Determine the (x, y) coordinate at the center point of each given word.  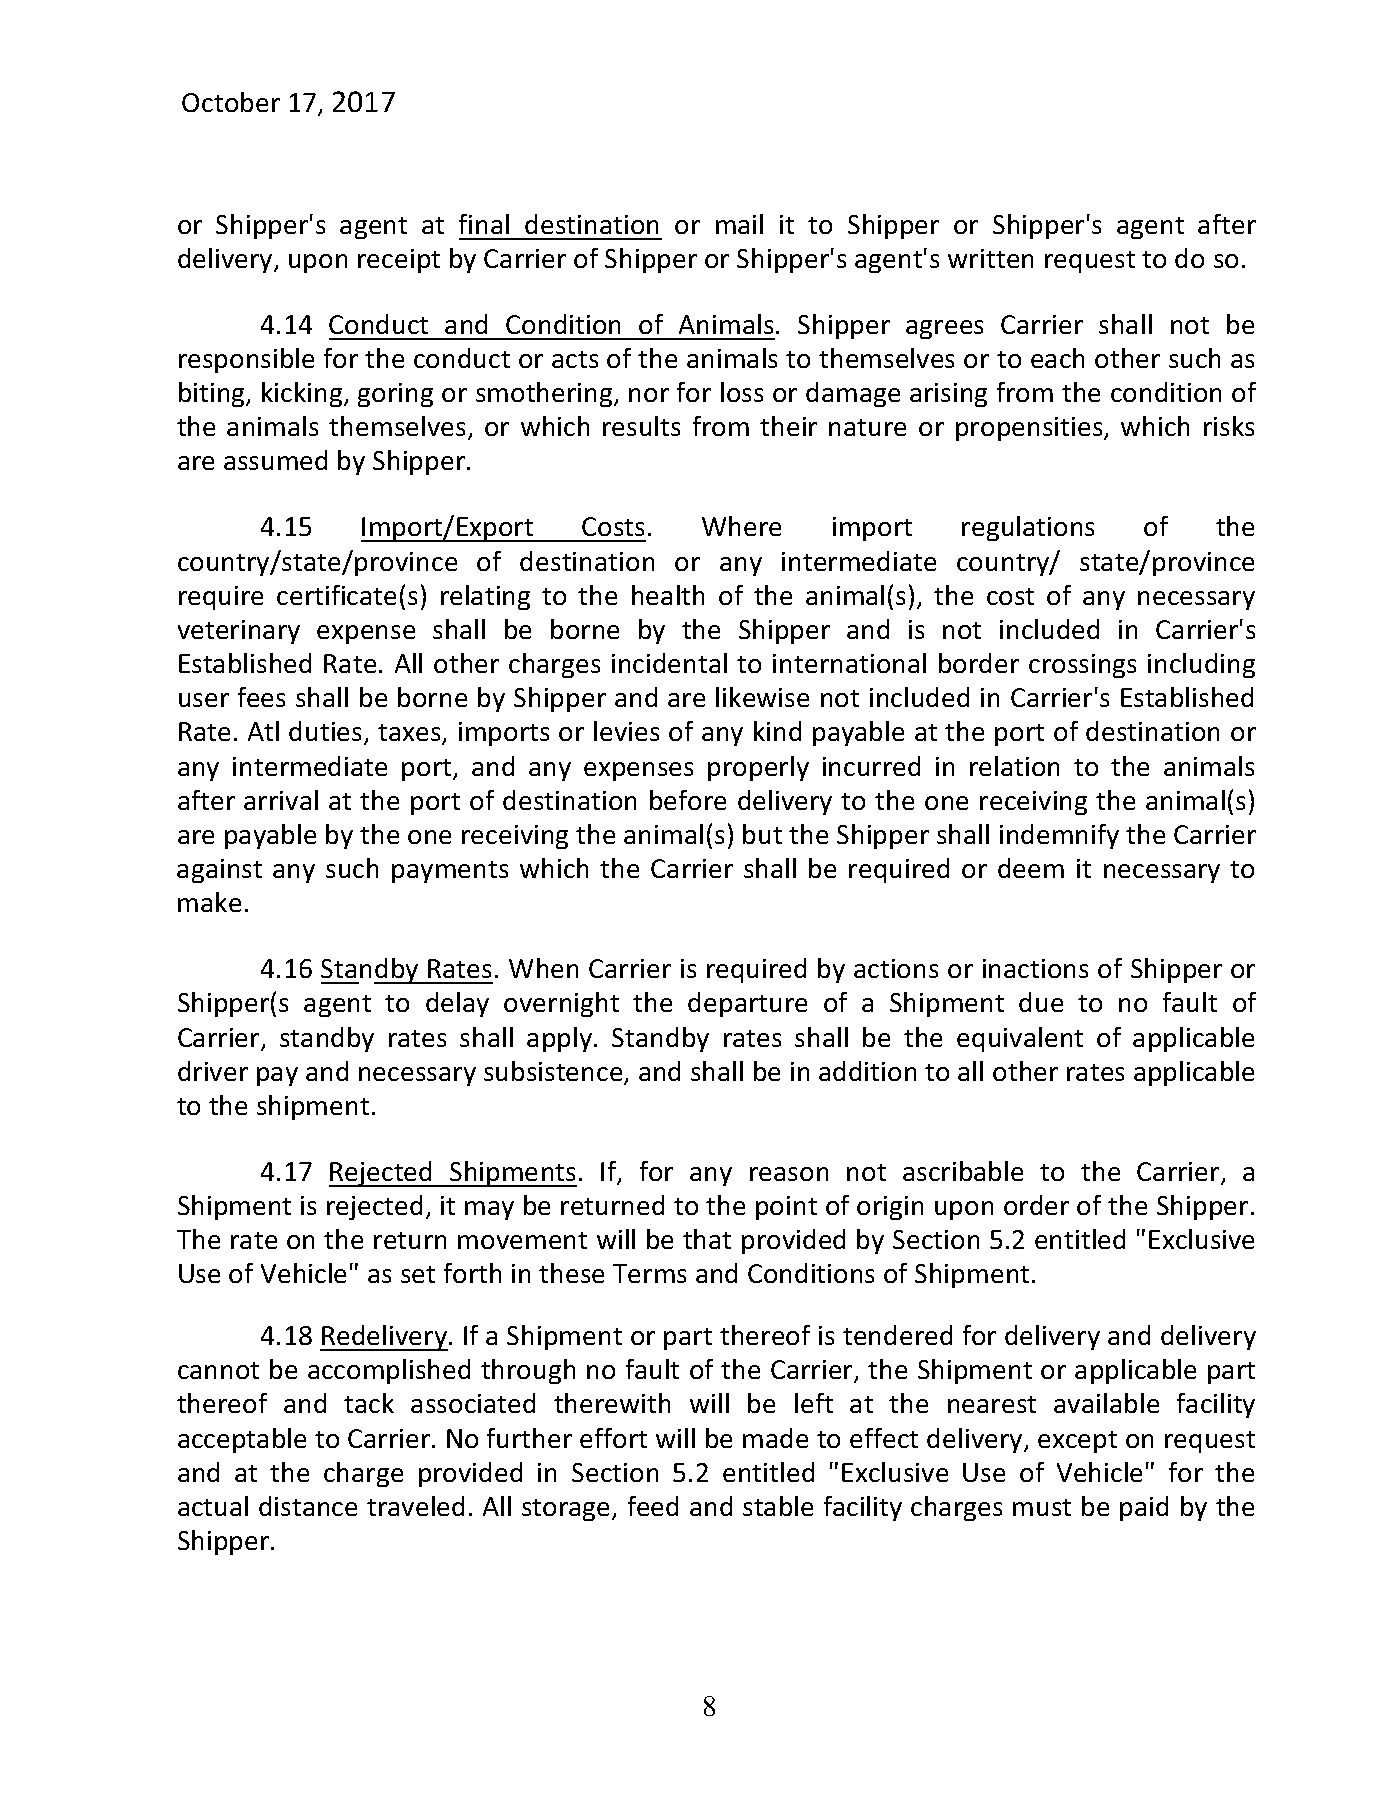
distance (308, 1506)
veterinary (239, 632)
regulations (1028, 528)
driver (213, 1071)
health (668, 595)
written (990, 258)
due (1041, 1002)
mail (739, 224)
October (231, 102)
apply (561, 1039)
